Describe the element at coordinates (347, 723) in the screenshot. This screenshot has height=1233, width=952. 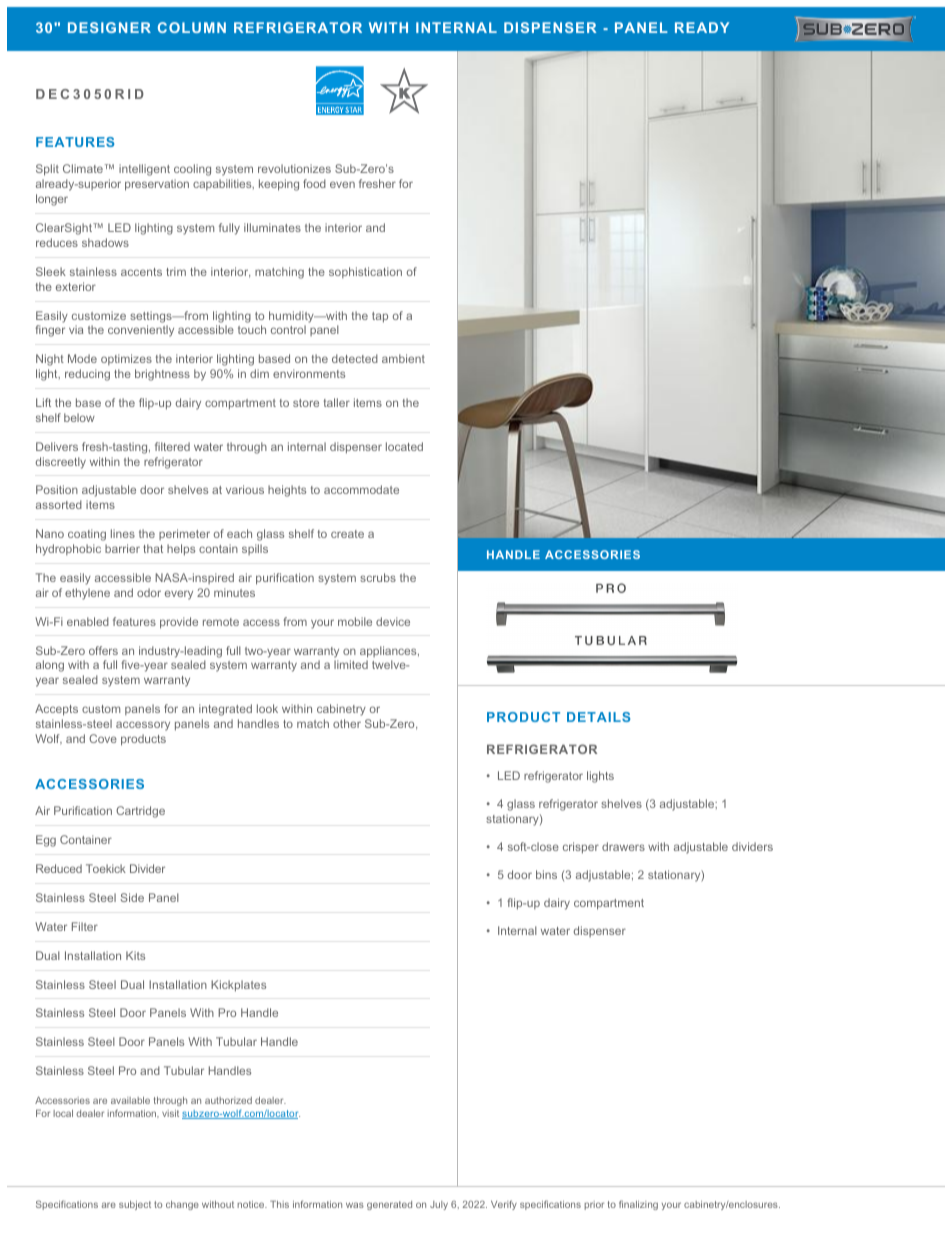
I see `other` at that location.
